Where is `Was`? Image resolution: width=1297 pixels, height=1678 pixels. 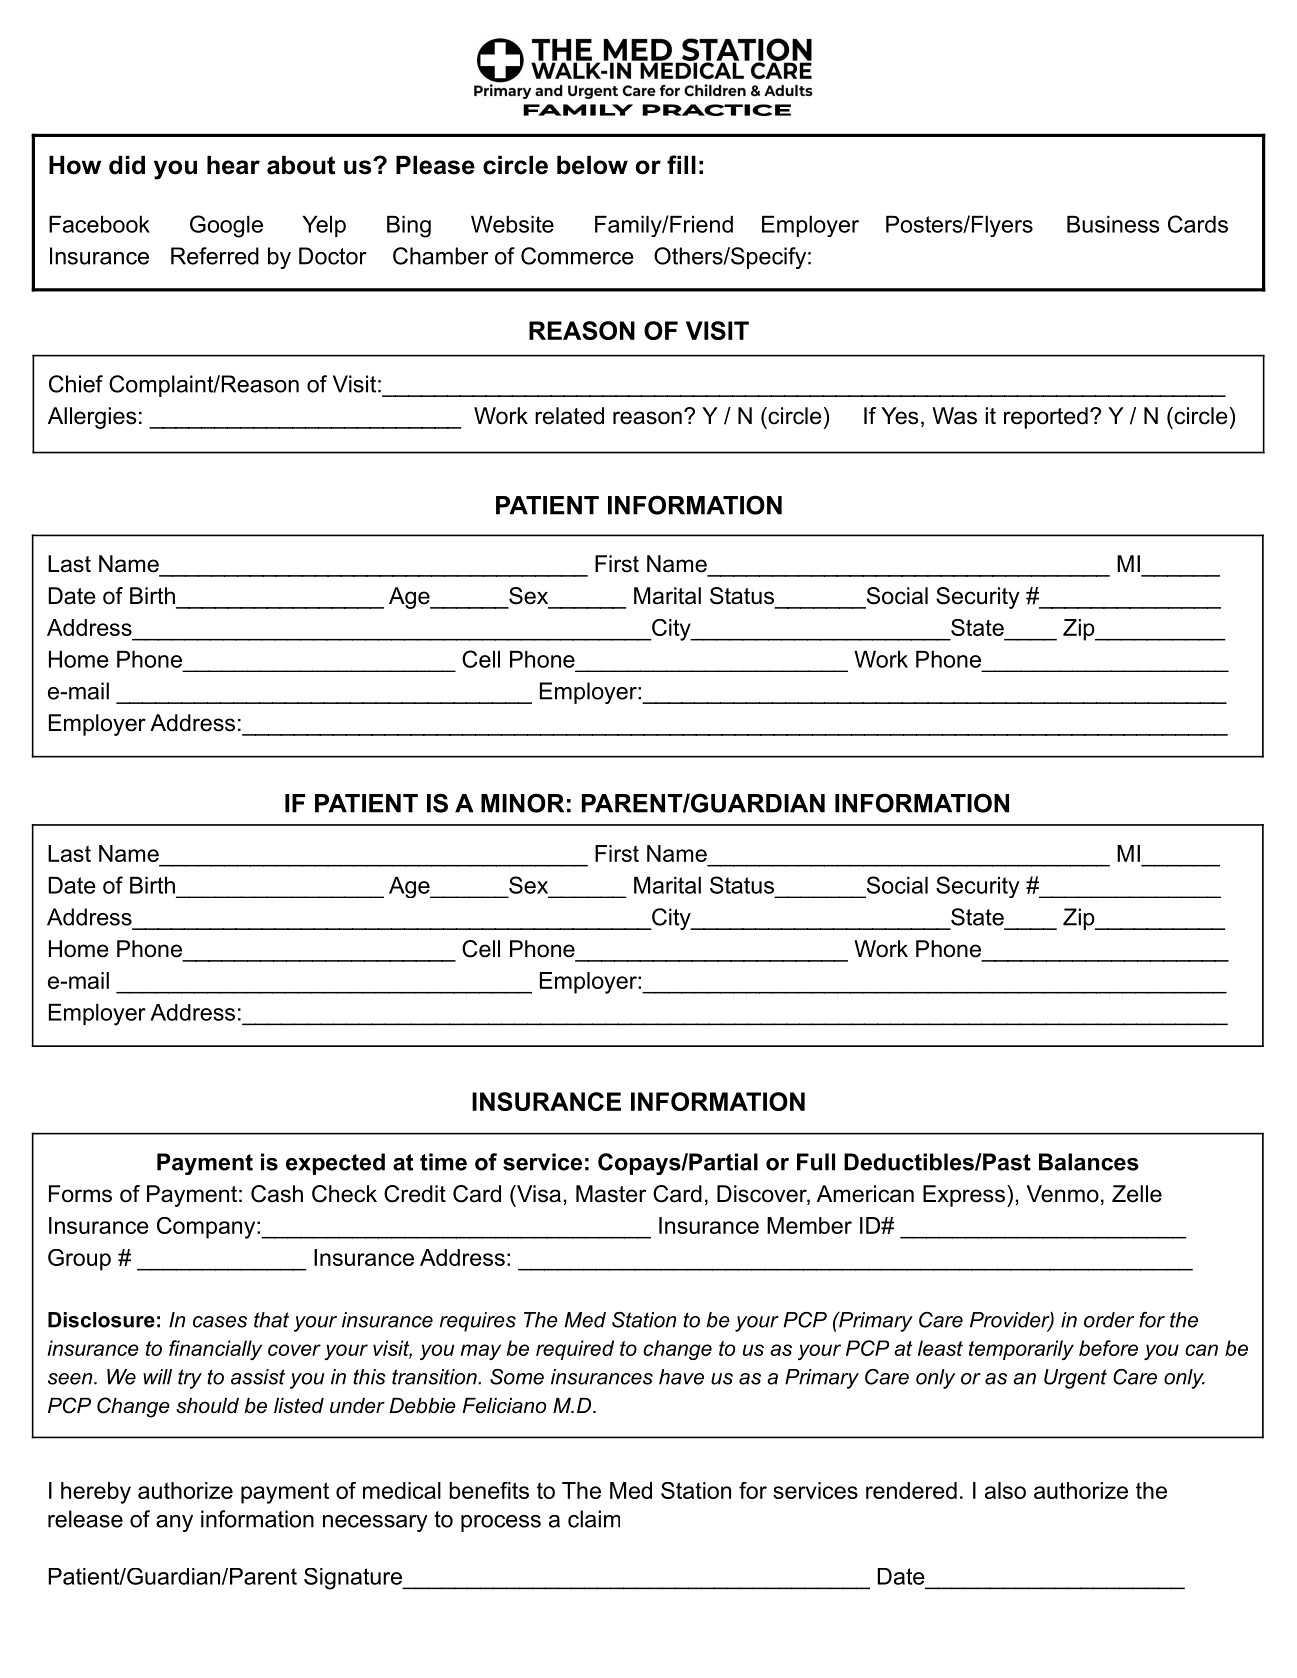 Was is located at coordinates (954, 416).
